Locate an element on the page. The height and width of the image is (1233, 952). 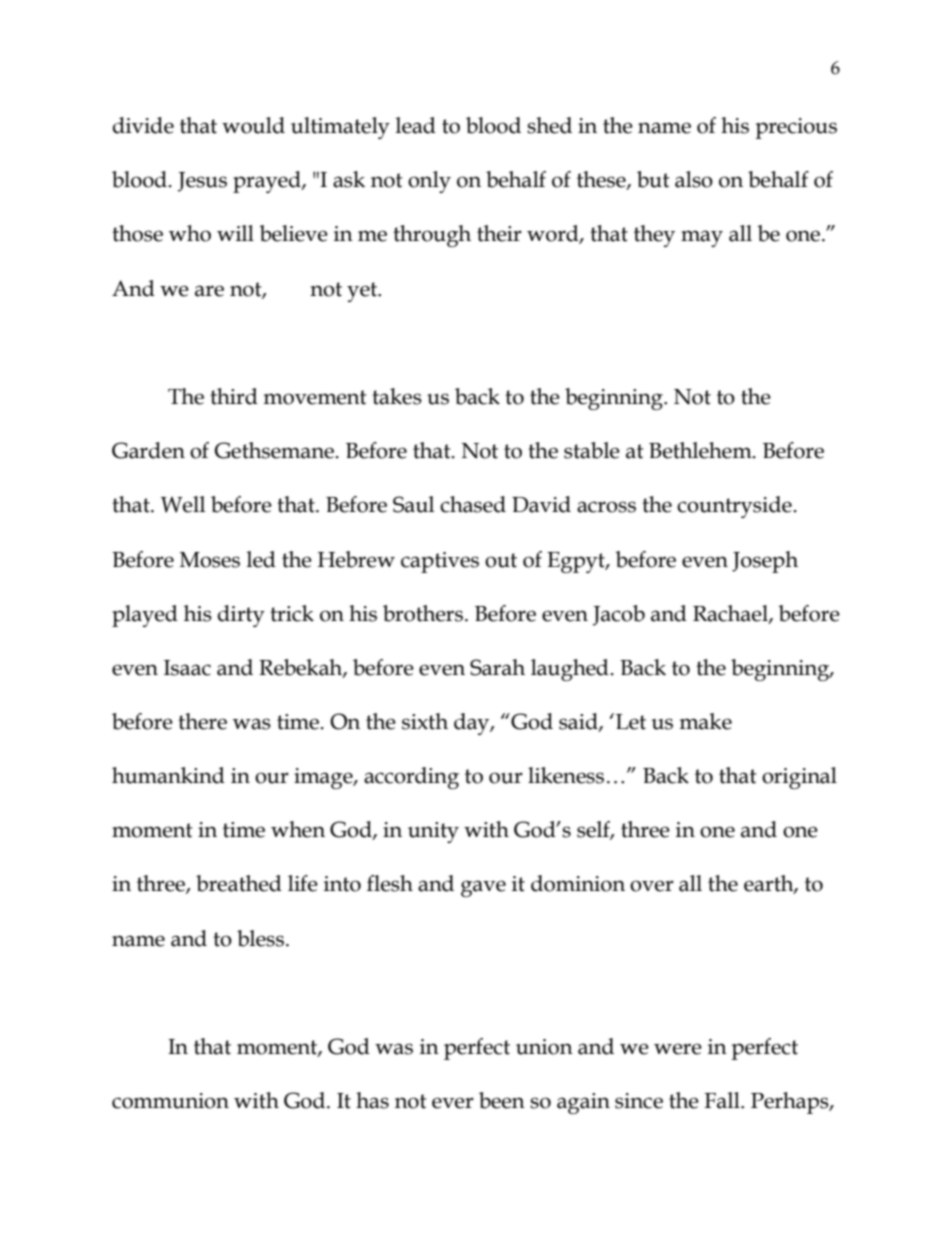
only is located at coordinates (429, 182).
